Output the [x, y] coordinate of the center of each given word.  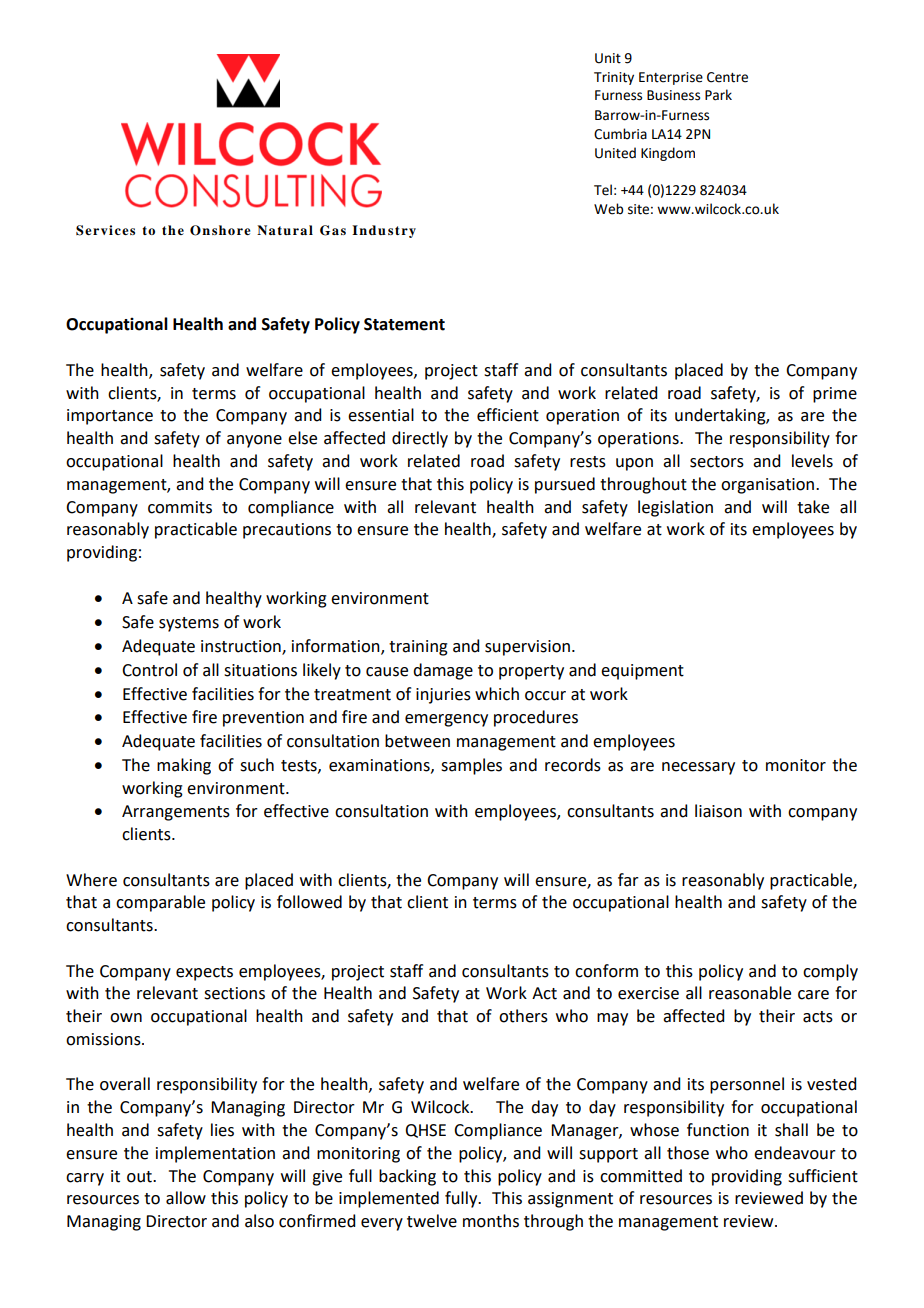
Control [149, 670]
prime [835, 395]
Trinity [614, 78]
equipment [642, 672]
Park [718, 95]
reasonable [750, 993]
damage [443, 671]
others [523, 1016]
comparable [160, 903]
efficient [508, 415]
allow [186, 1198]
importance [110, 417]
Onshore [220, 230]
